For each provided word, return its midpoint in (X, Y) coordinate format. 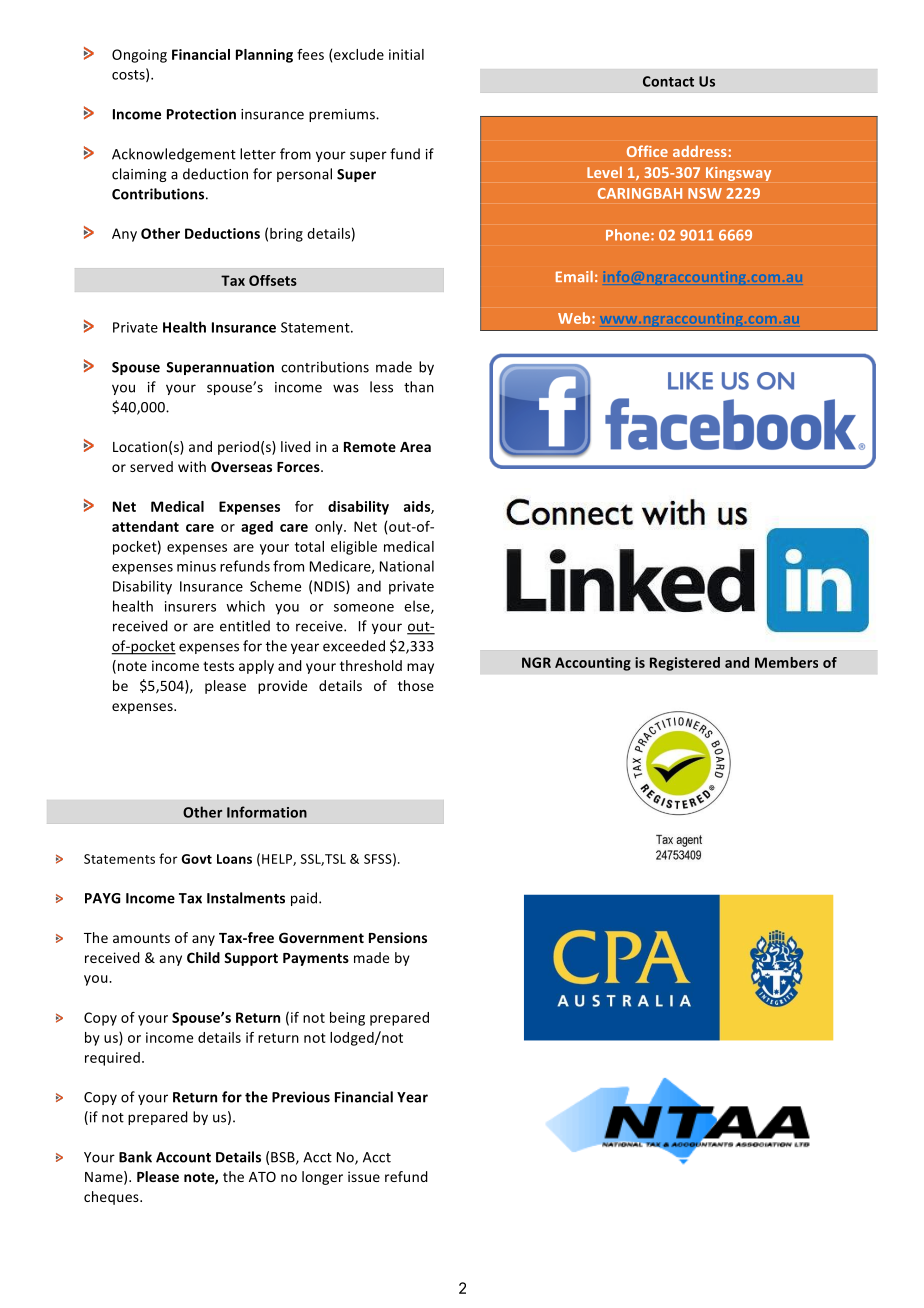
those (416, 685)
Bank (135, 1157)
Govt (197, 859)
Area (415, 447)
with (192, 466)
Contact (668, 81)
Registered (685, 664)
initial (406, 54)
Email (574, 276)
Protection (201, 114)
